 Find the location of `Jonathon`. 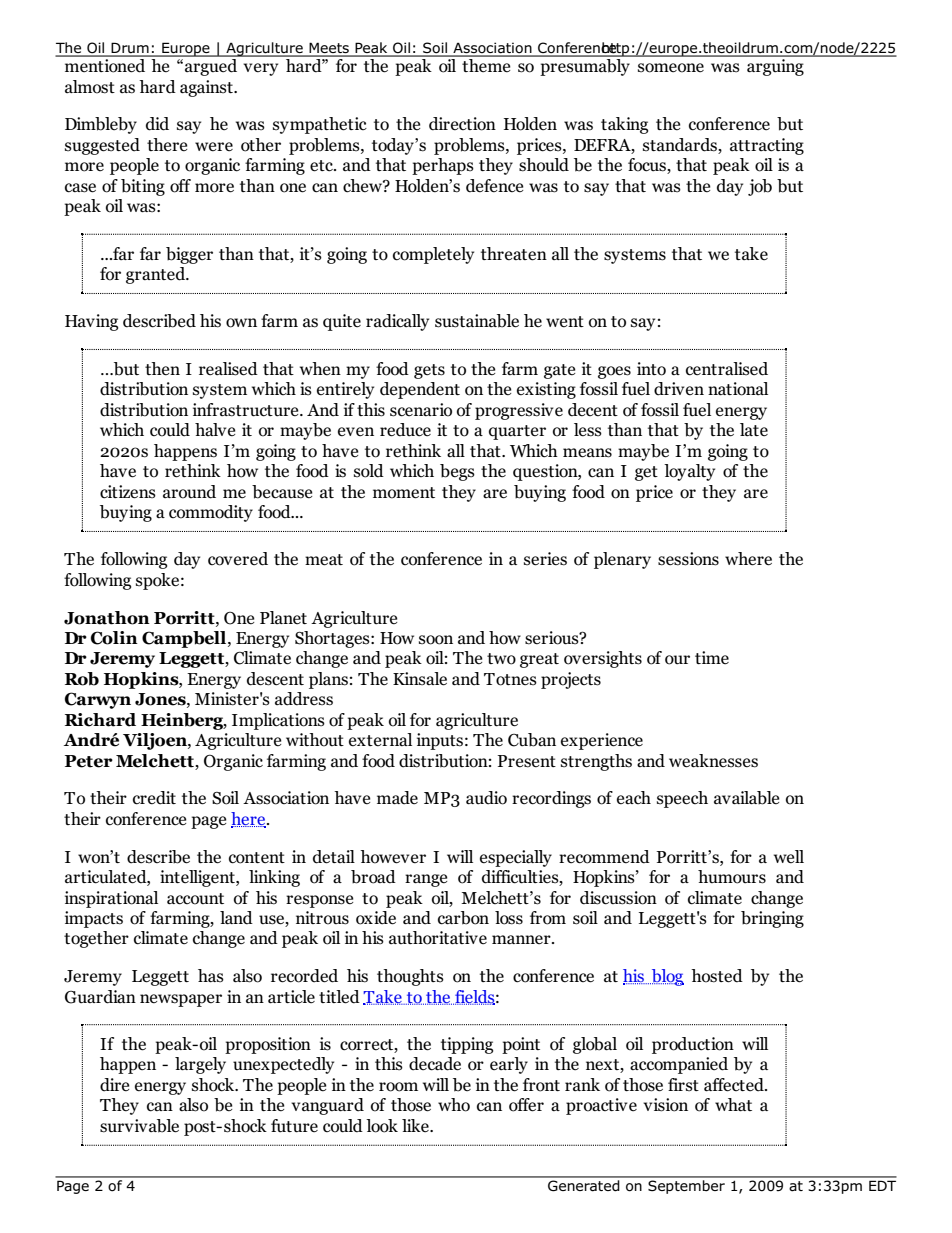

Jonathon is located at coordinates (107, 618).
